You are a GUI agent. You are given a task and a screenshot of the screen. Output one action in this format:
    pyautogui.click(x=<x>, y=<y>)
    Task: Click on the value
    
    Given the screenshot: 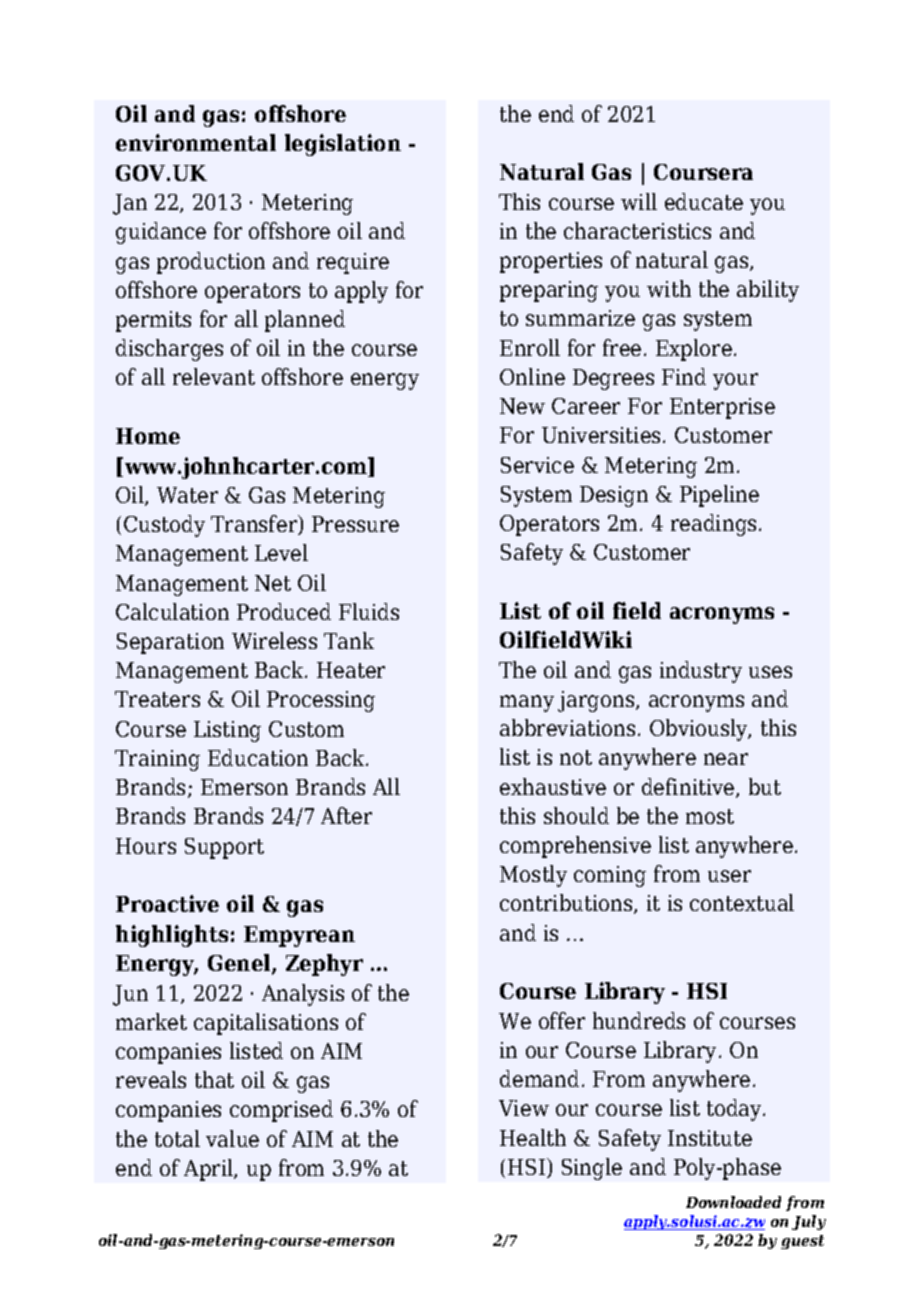 What is the action you would take?
    pyautogui.click(x=232, y=1138)
